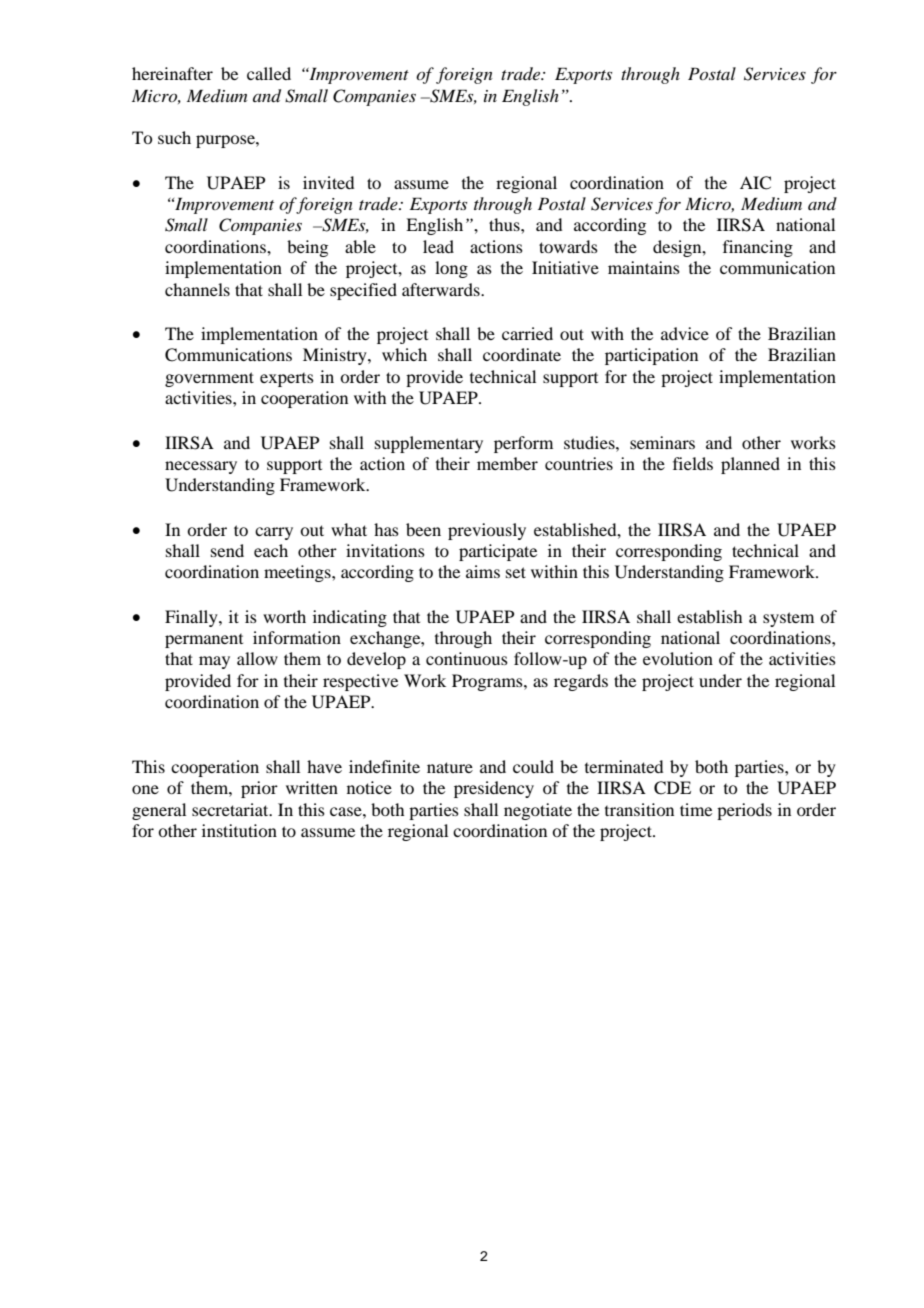  I want to click on channels, so click(197, 289).
